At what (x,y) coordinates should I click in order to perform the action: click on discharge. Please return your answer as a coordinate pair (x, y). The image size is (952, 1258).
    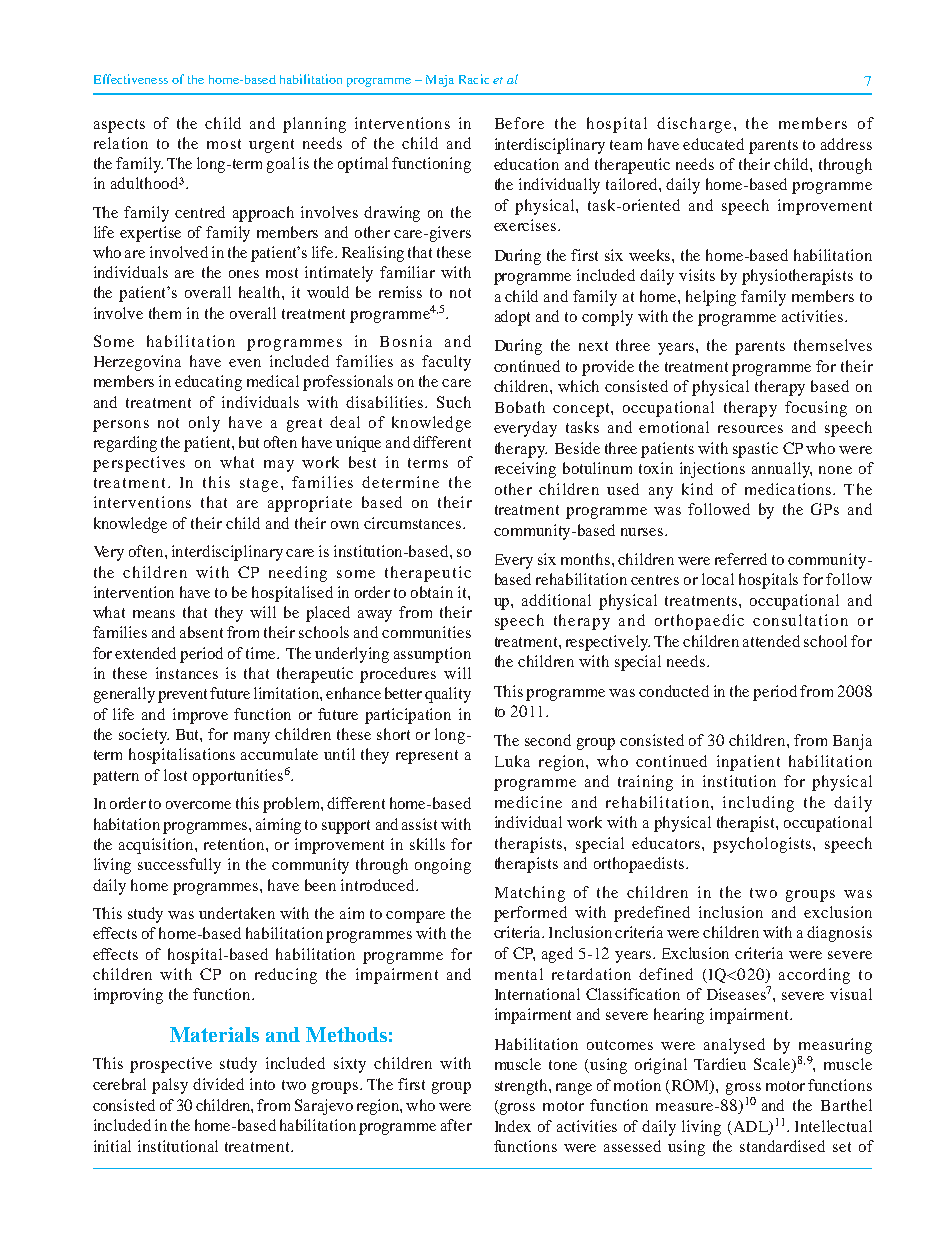
    Looking at the image, I should click on (694, 125).
